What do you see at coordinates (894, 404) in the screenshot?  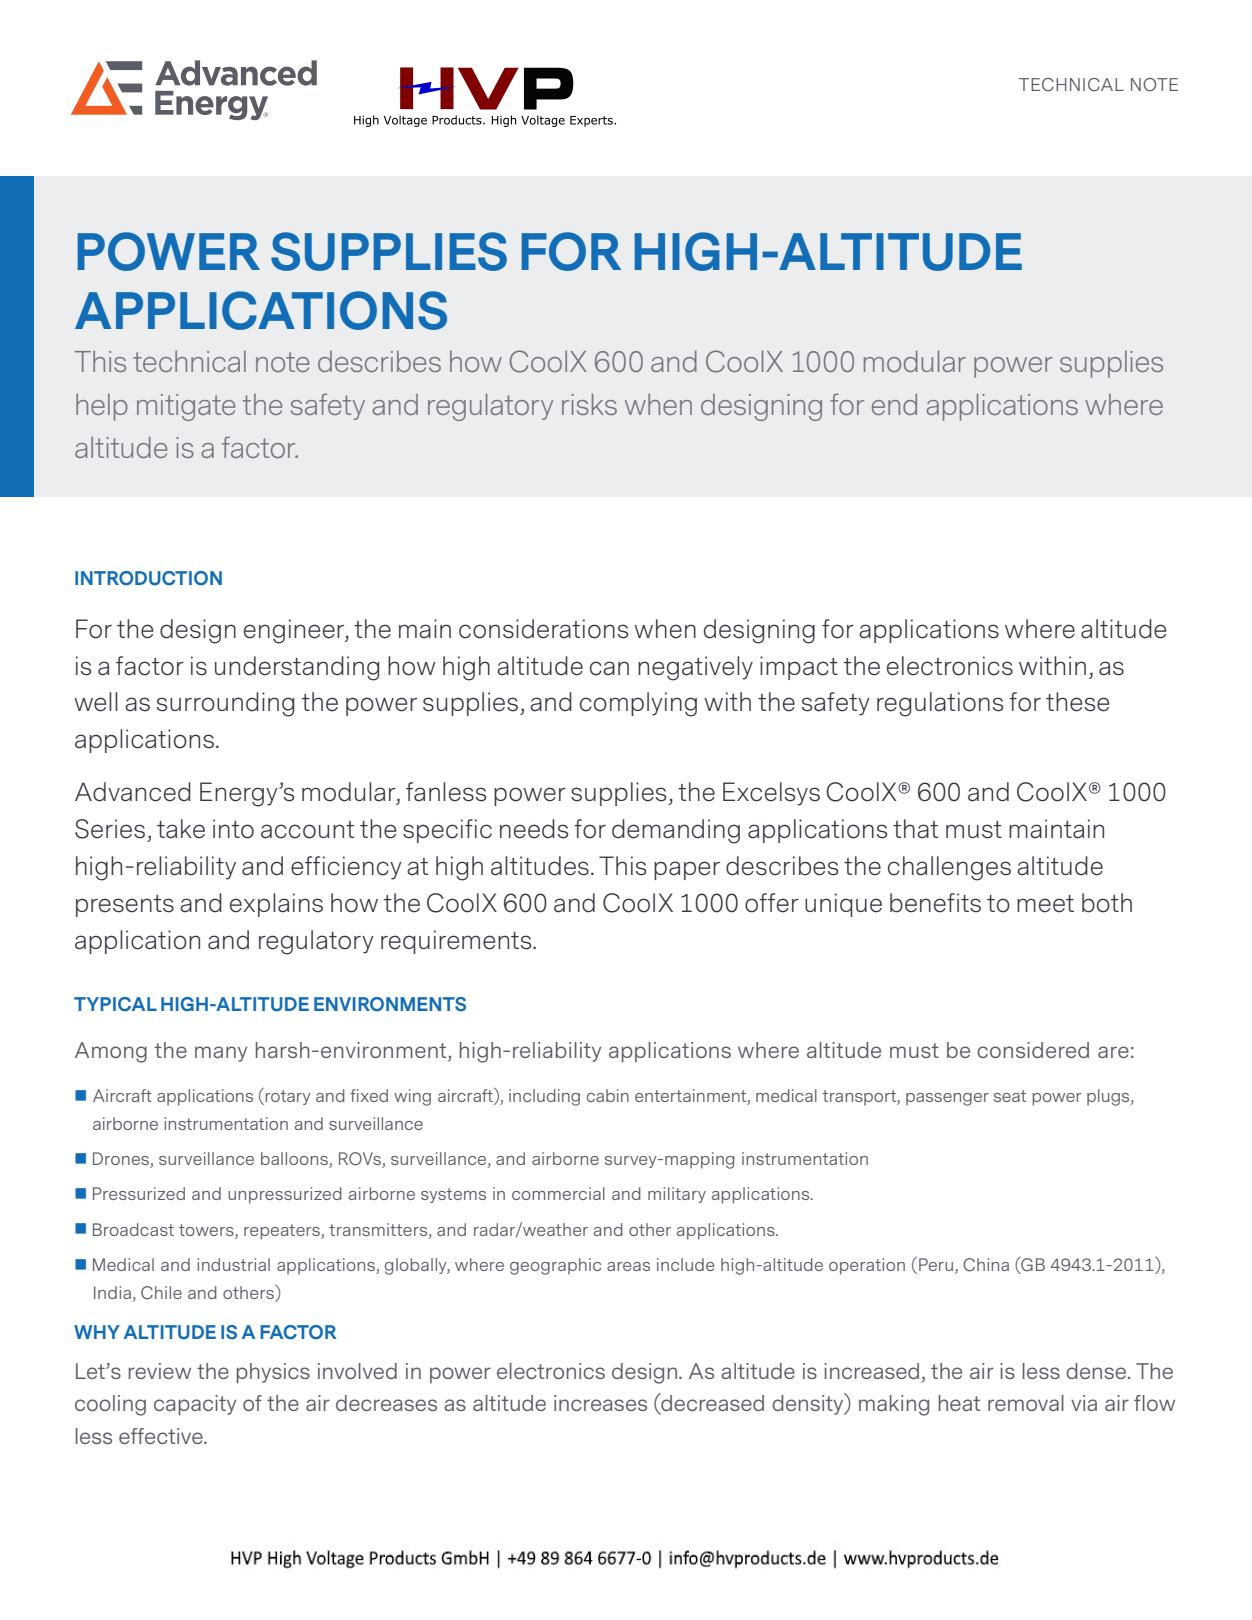 I see `end` at bounding box center [894, 404].
